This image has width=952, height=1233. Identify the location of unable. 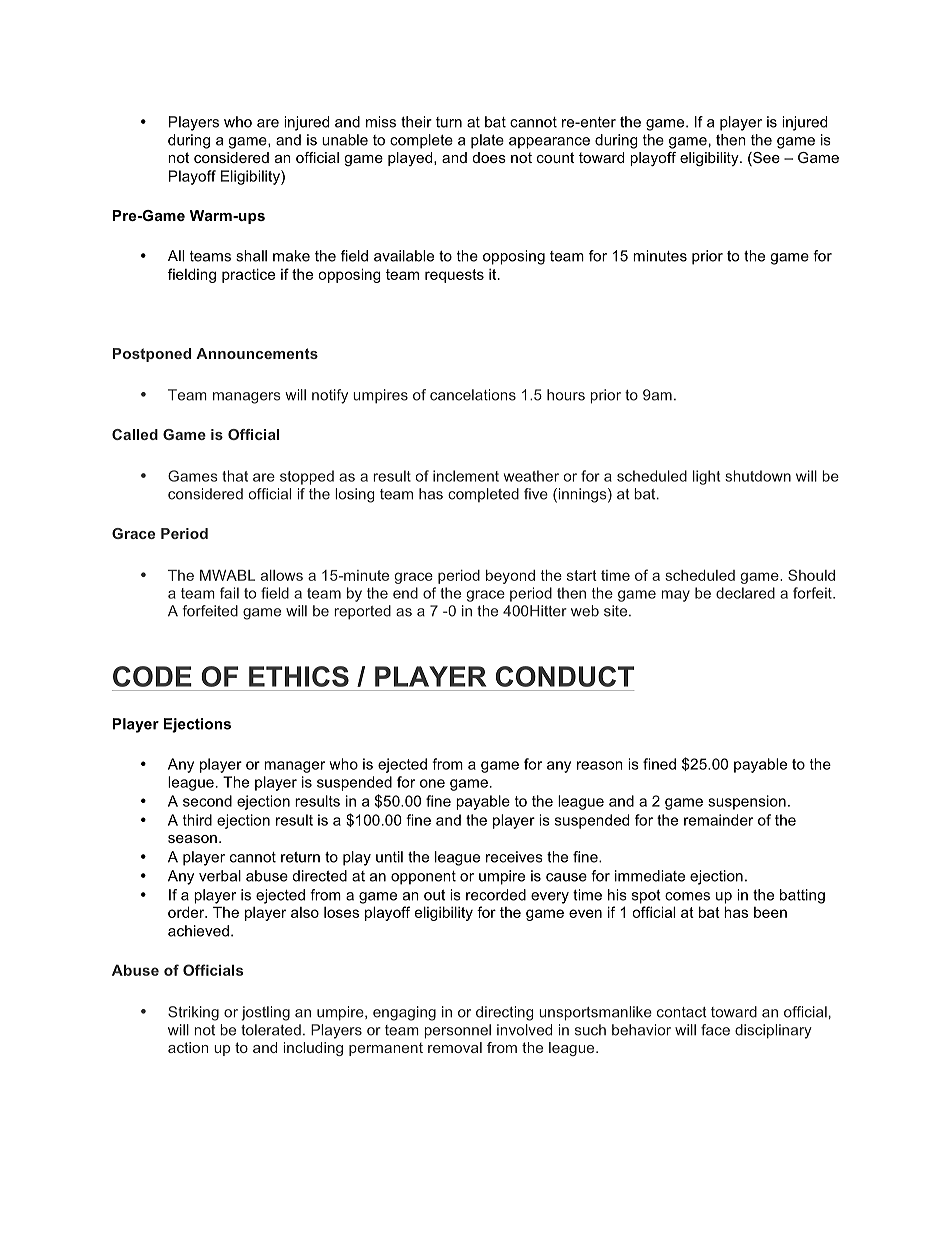
(345, 140).
